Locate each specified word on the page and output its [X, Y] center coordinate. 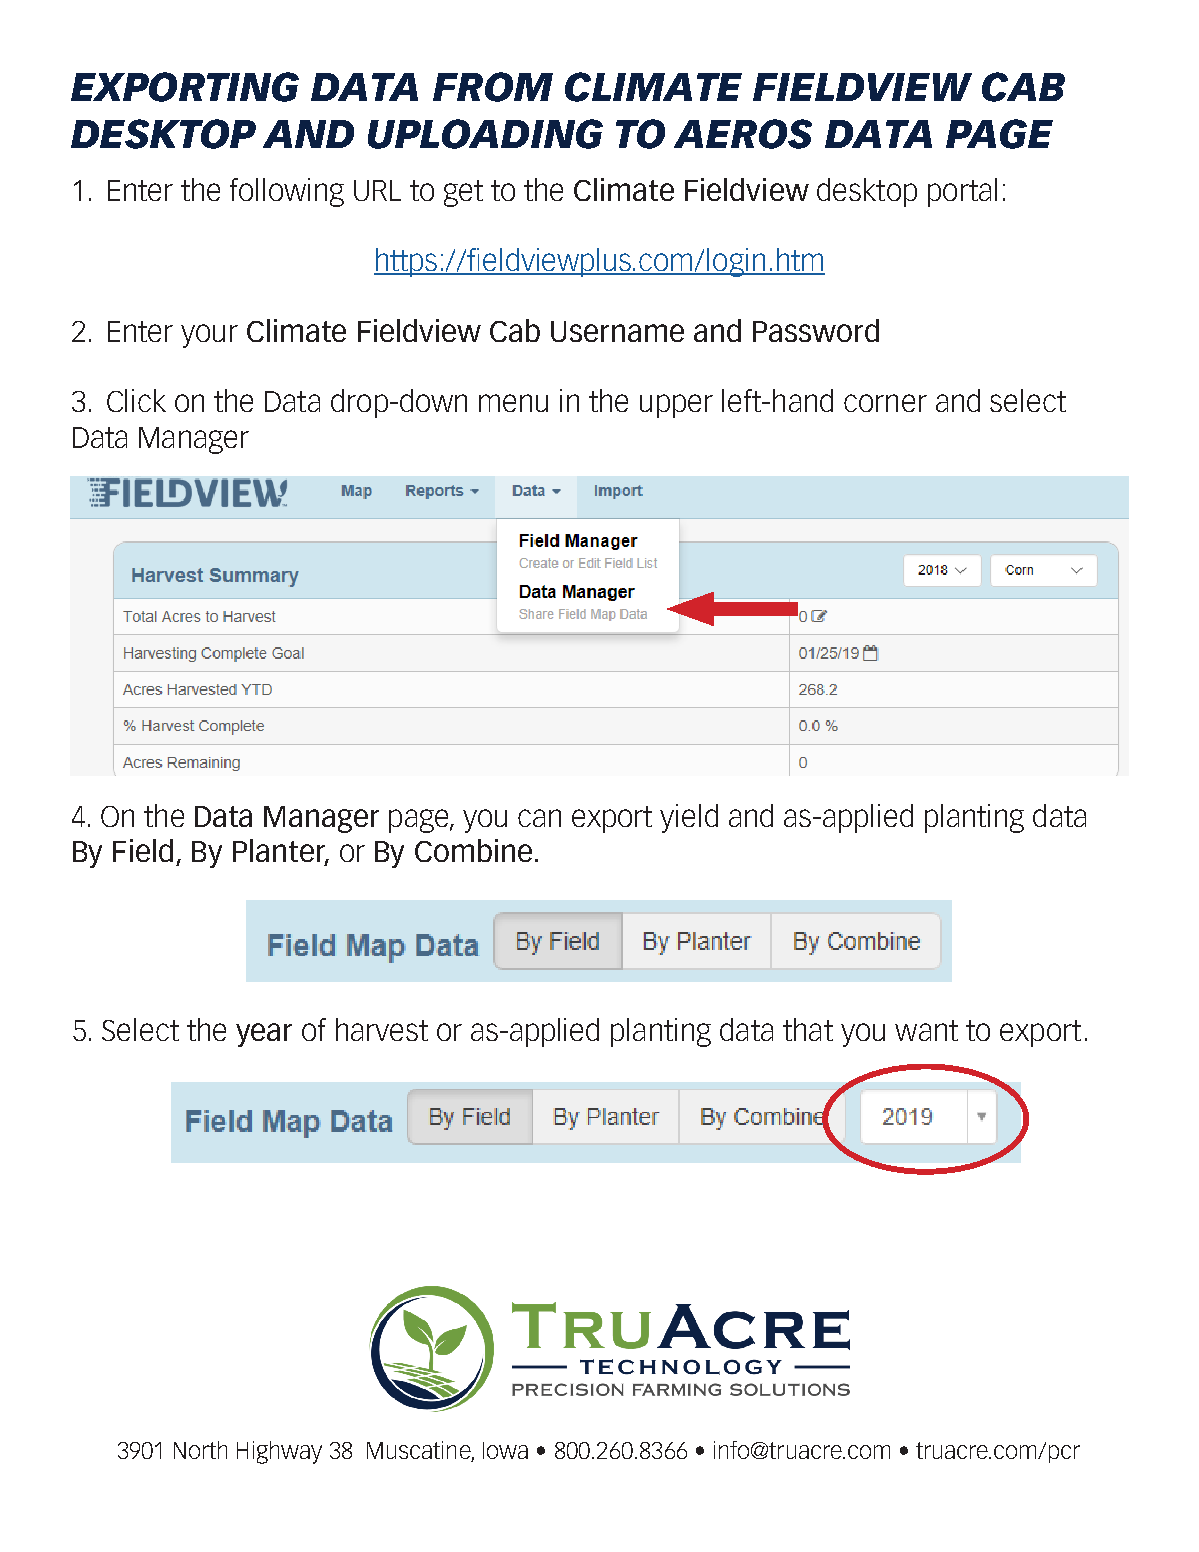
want [926, 1030]
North [200, 1450]
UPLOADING [485, 134]
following [287, 192]
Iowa [505, 1450]
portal [962, 192]
